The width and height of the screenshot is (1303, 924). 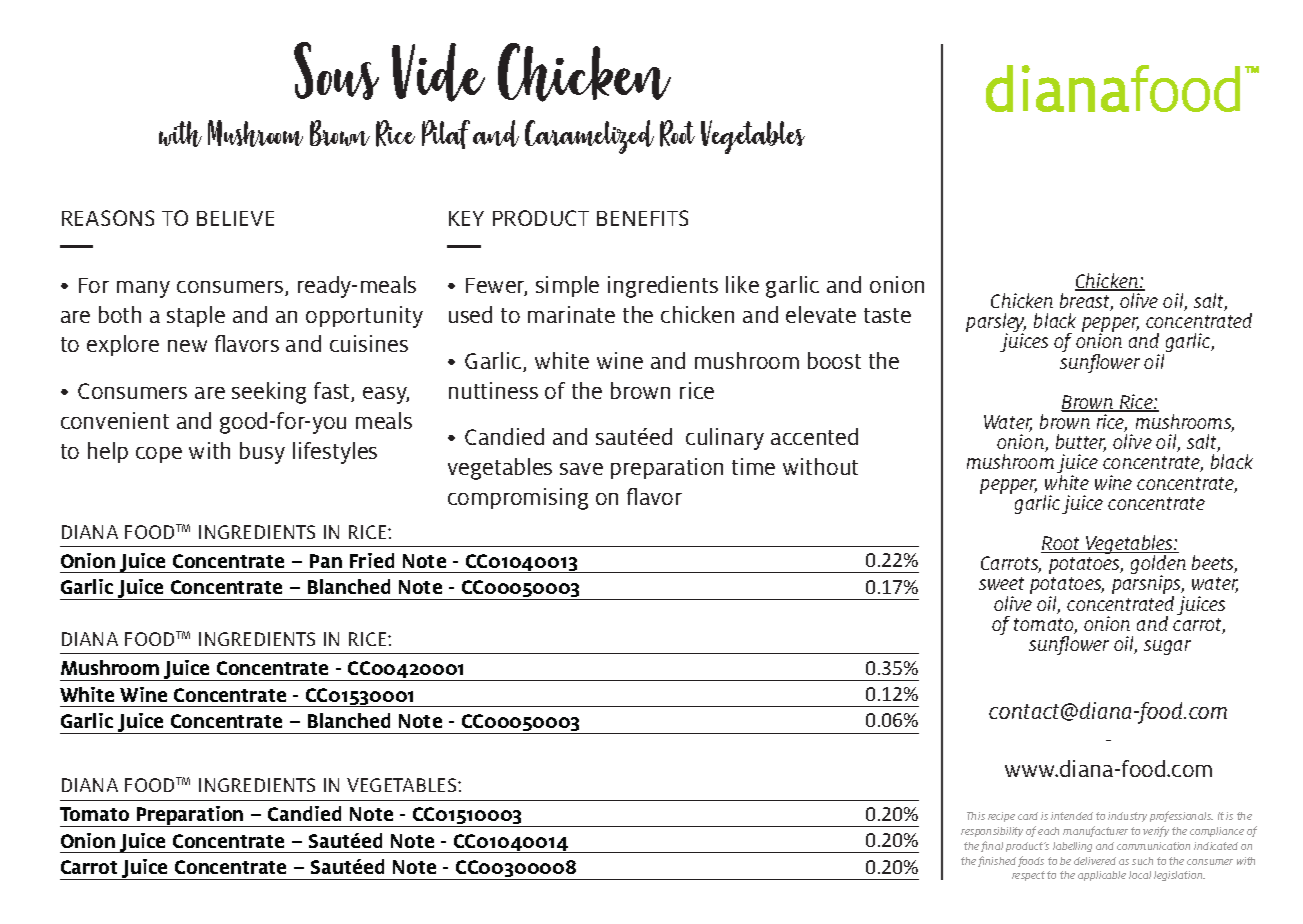 I want to click on This, so click(x=976, y=816).
